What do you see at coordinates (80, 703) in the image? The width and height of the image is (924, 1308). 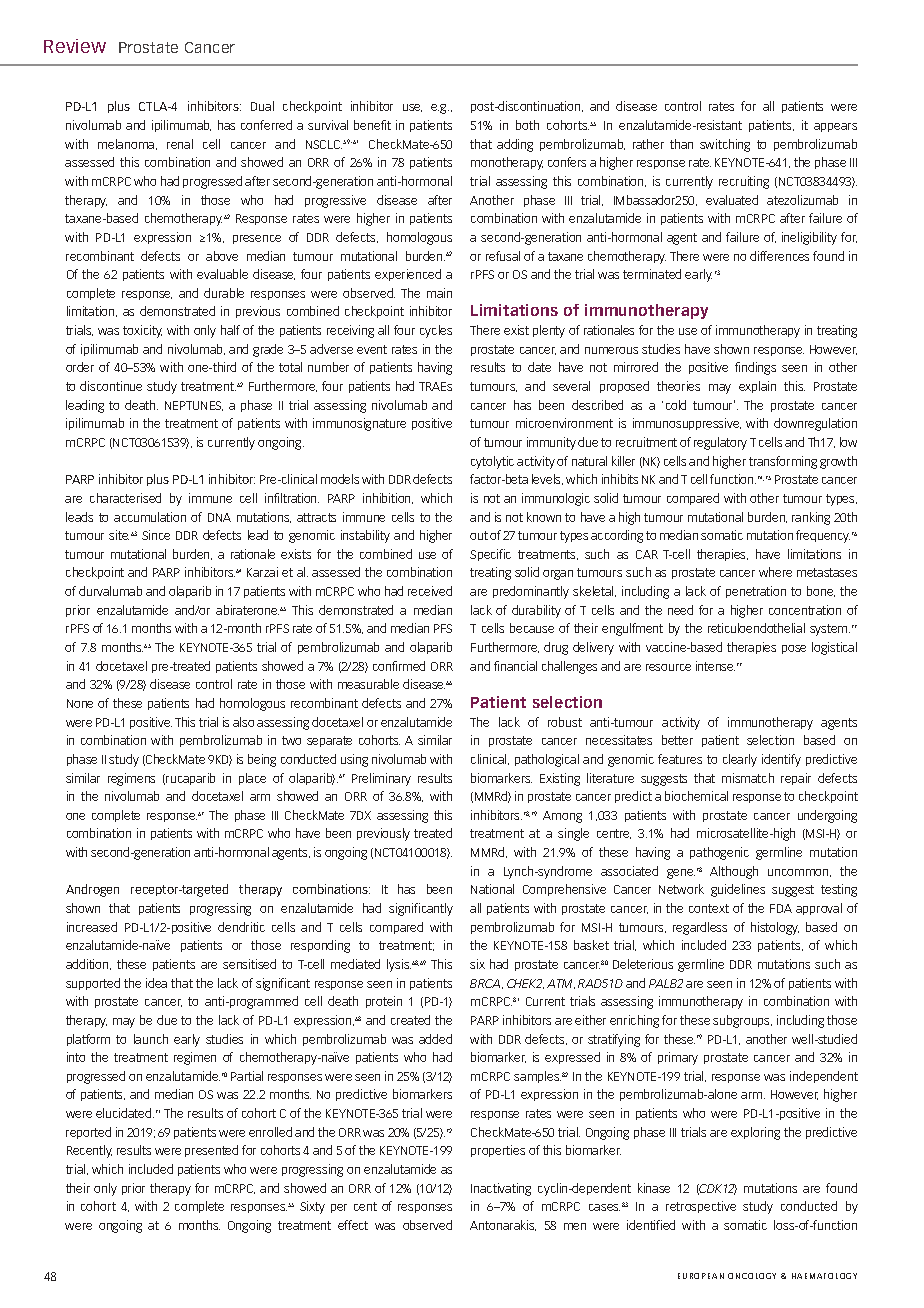 I see `None` at bounding box center [80, 703].
